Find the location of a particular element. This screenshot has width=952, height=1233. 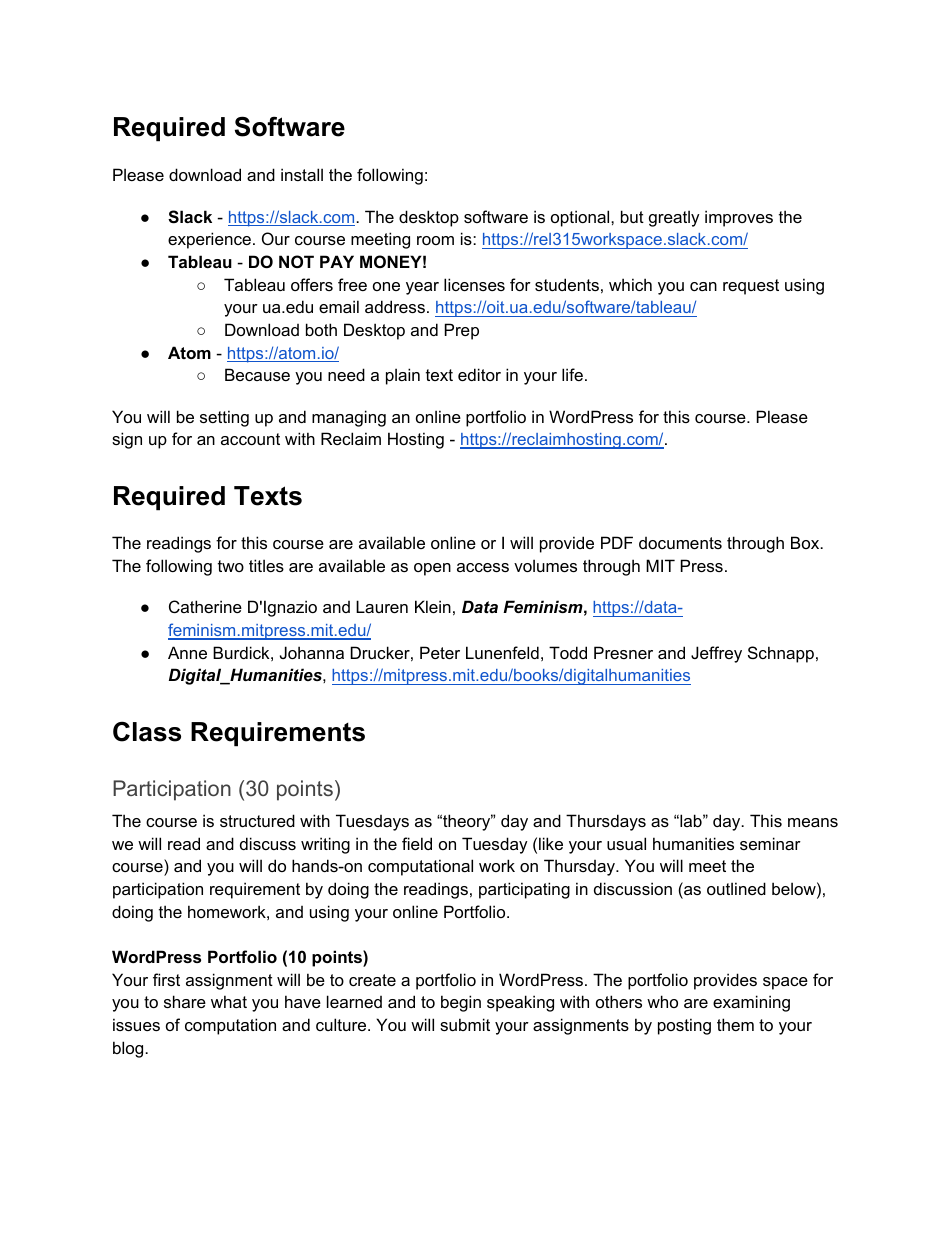

Klein is located at coordinates (433, 606).
